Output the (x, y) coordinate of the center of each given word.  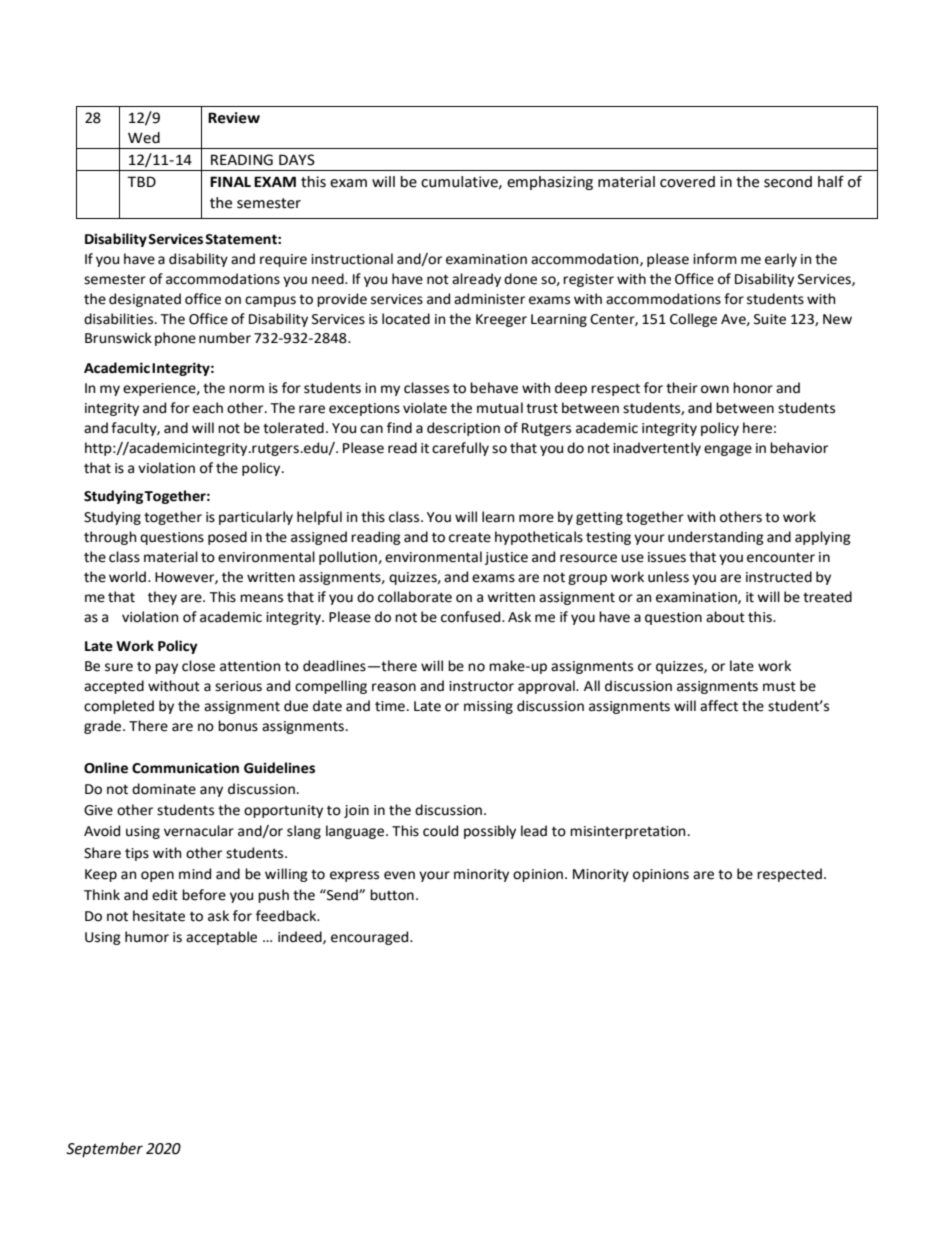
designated (145, 300)
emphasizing (550, 183)
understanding (716, 538)
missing (488, 707)
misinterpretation (627, 832)
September (104, 1149)
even (399, 875)
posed (227, 538)
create (470, 538)
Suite (770, 319)
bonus (238, 726)
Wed (144, 138)
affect (719, 706)
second (788, 182)
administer (489, 299)
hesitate (159, 916)
